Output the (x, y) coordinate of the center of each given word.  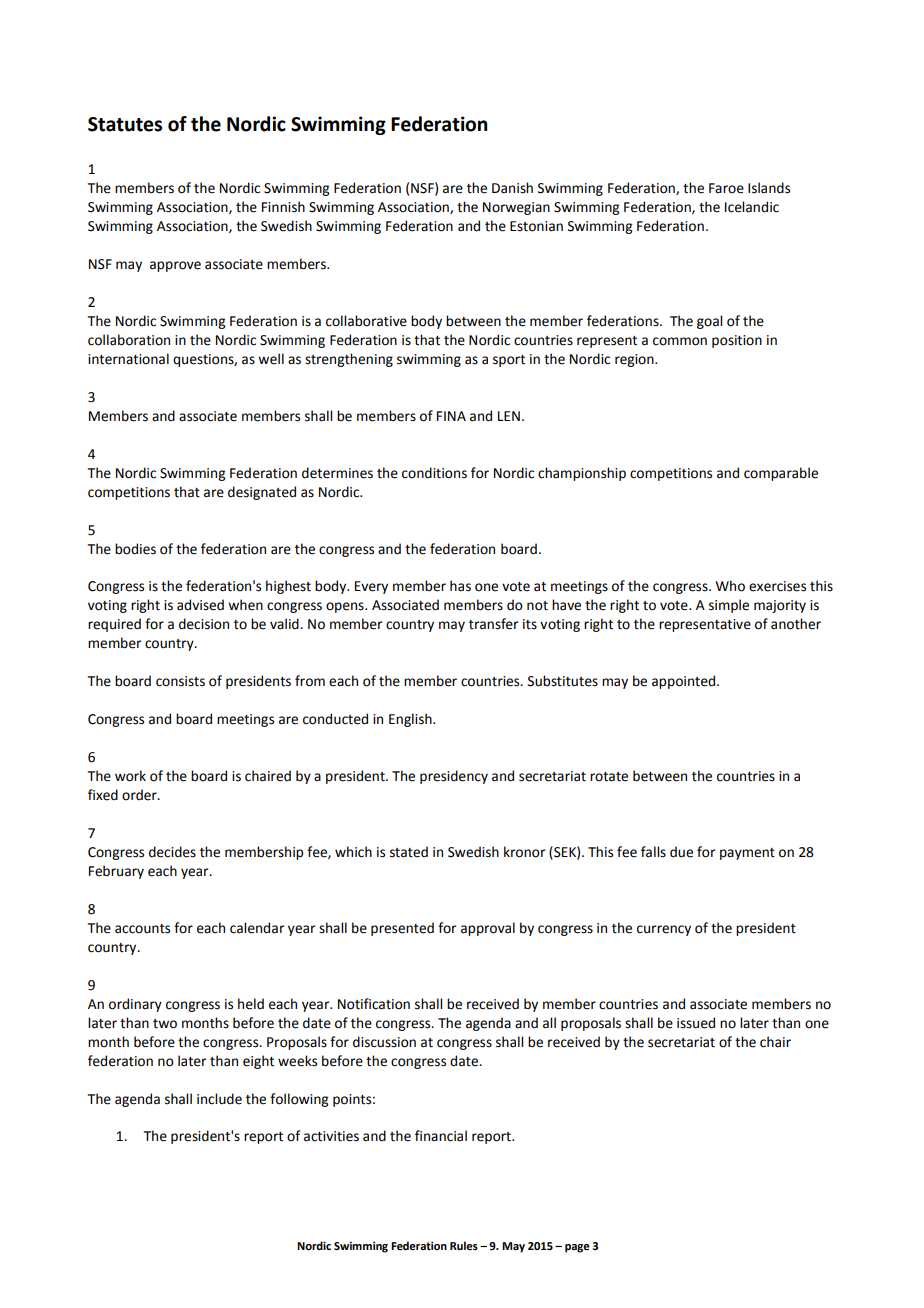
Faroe (726, 188)
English (411, 720)
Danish (512, 188)
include (219, 1099)
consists (180, 681)
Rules (464, 1245)
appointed (685, 682)
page (577, 1248)
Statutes (125, 124)
